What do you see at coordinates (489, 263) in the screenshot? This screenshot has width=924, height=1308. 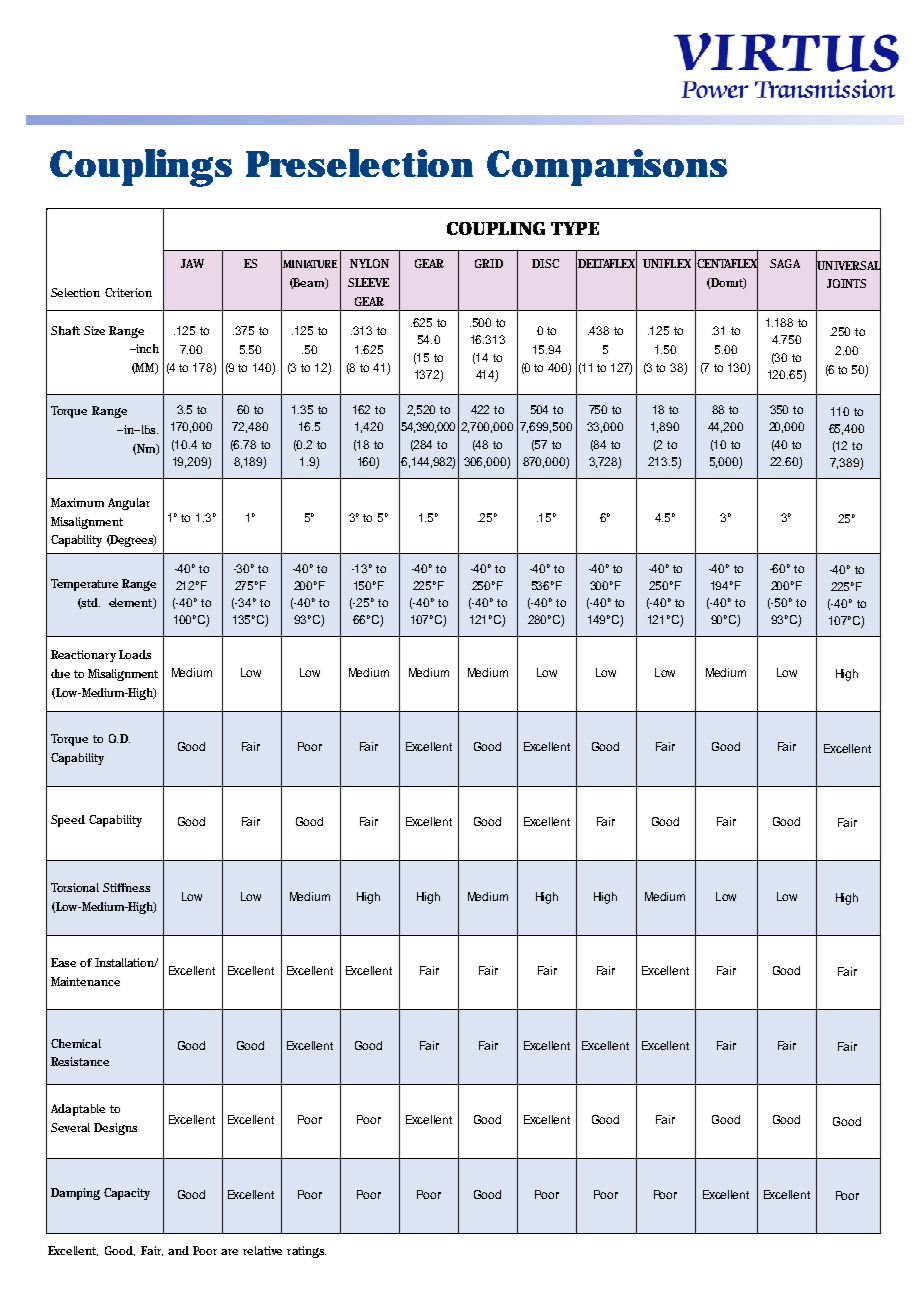 I see `GRID` at bounding box center [489, 263].
